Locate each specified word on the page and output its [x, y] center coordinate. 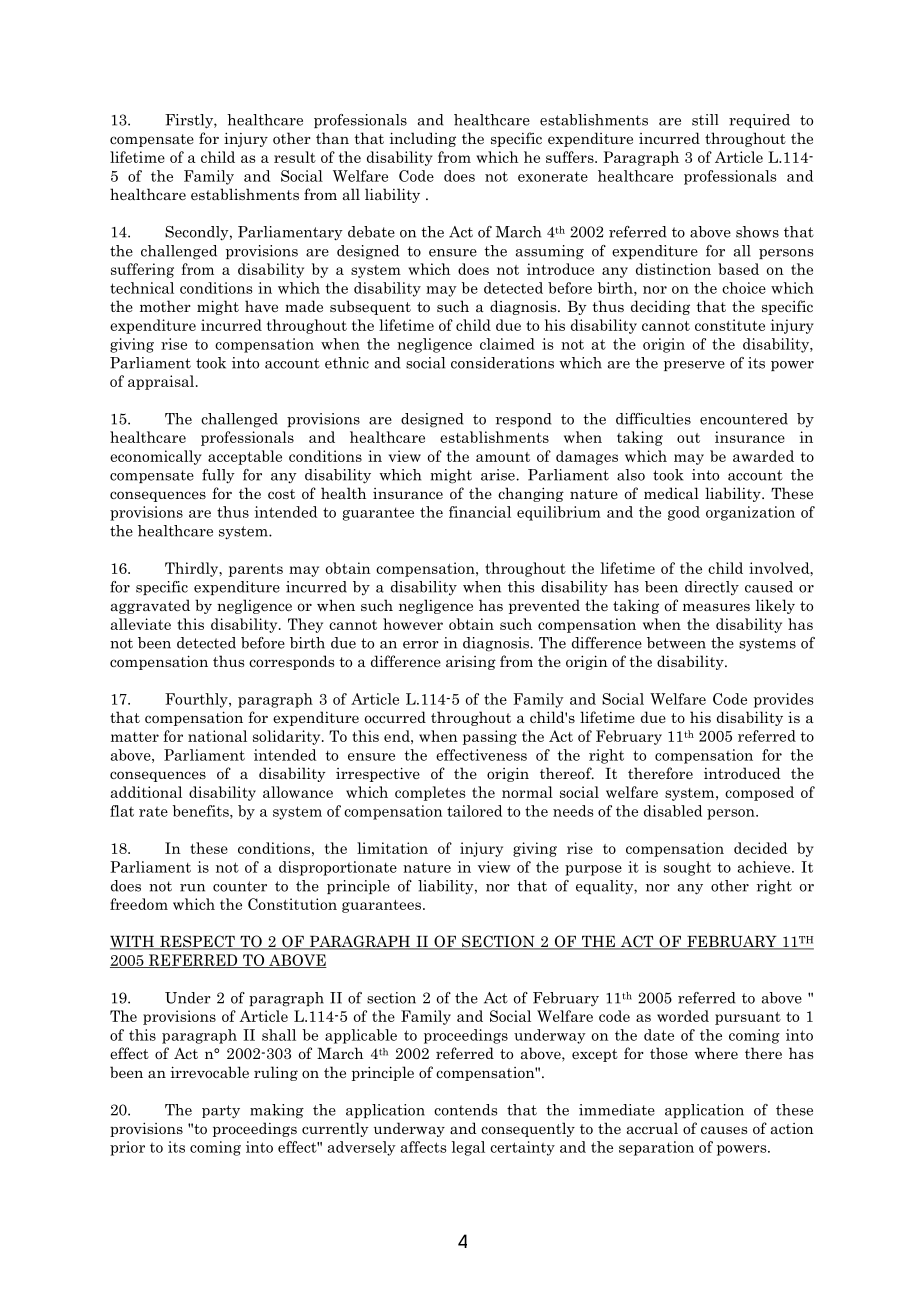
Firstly [190, 121]
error [421, 645]
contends [465, 1110]
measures [716, 607]
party [221, 1112]
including [423, 139]
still [705, 120]
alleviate [141, 624]
